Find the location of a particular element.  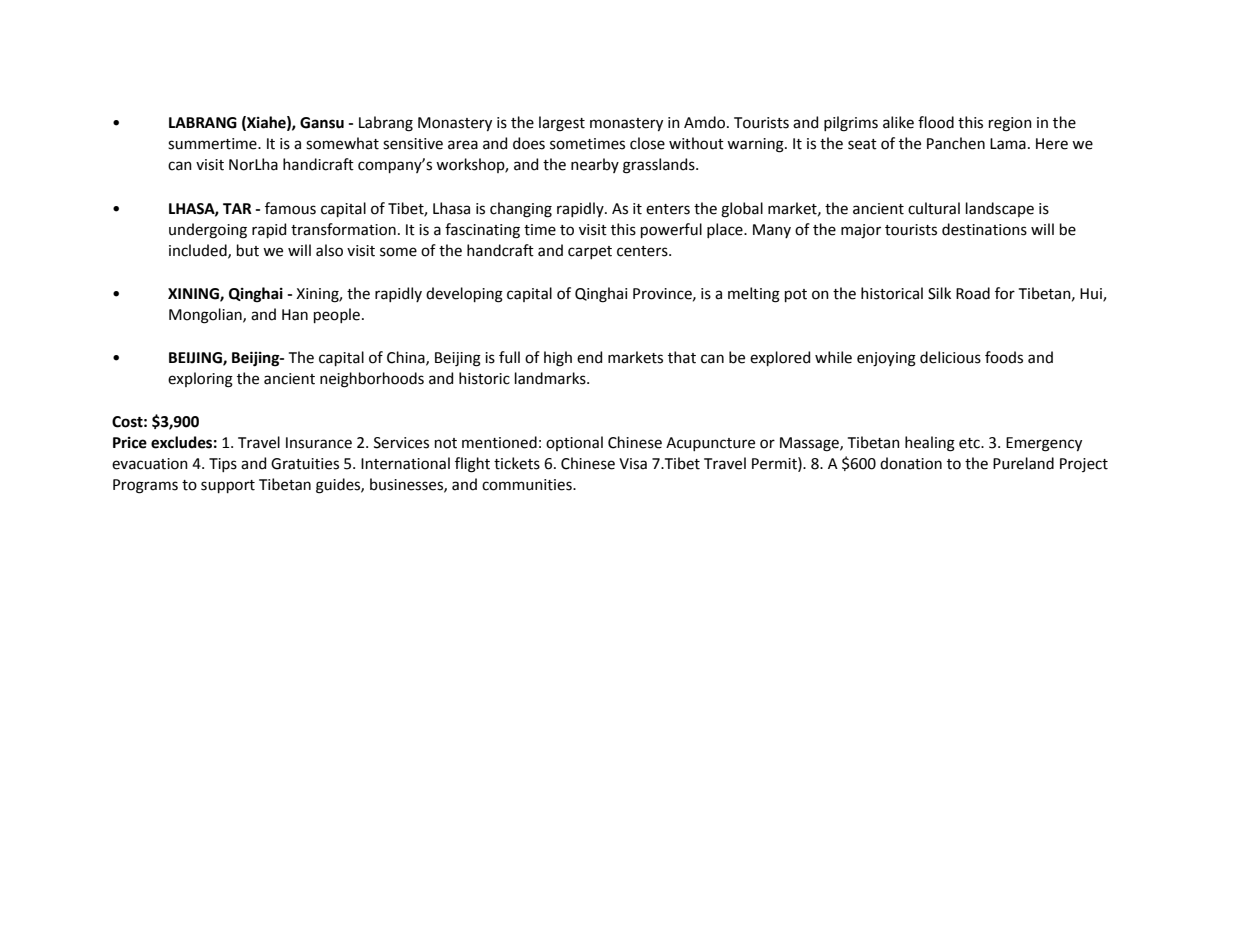

donation is located at coordinates (911, 463).
